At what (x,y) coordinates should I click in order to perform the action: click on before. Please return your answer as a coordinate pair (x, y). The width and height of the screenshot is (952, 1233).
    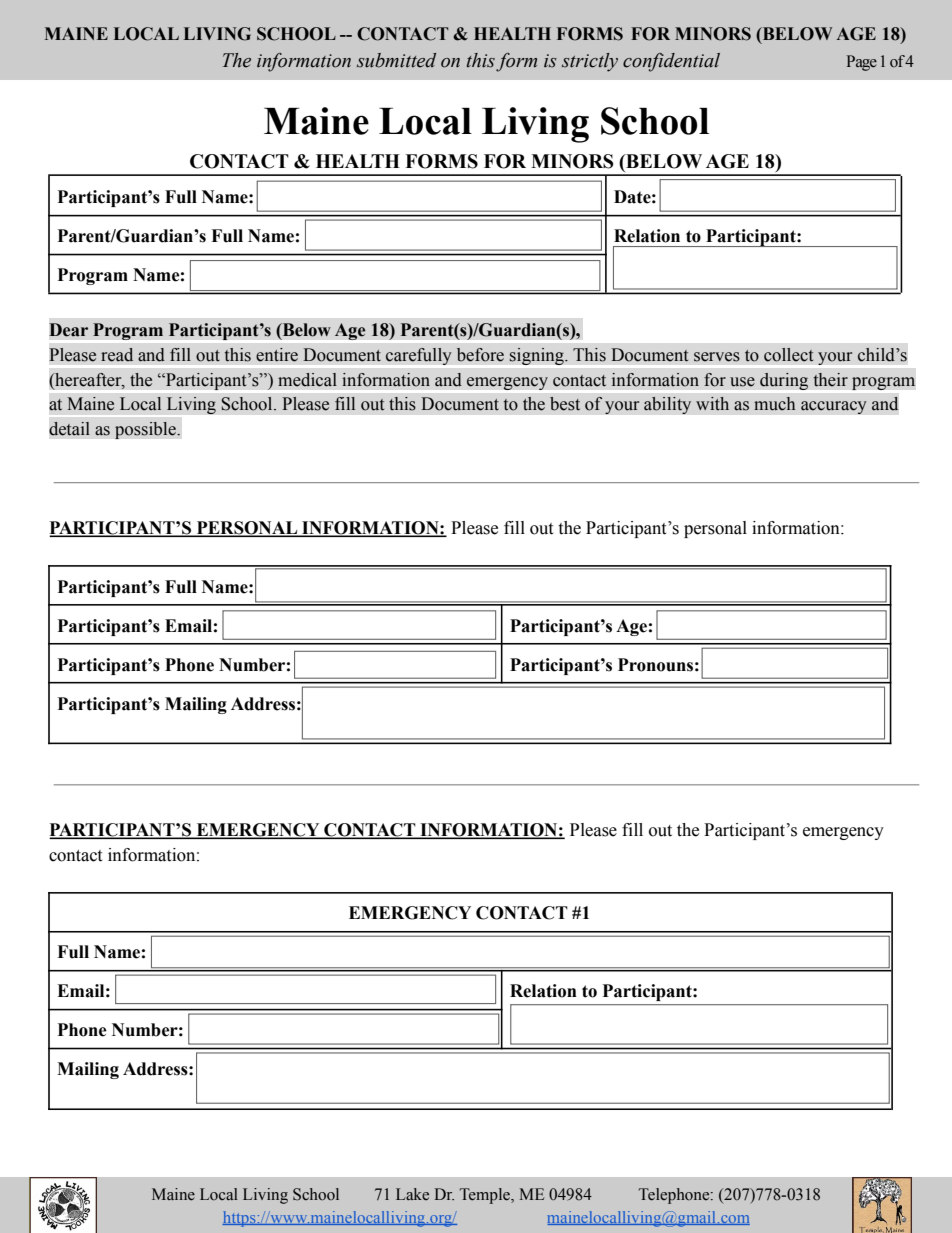
    Looking at the image, I should click on (480, 355).
